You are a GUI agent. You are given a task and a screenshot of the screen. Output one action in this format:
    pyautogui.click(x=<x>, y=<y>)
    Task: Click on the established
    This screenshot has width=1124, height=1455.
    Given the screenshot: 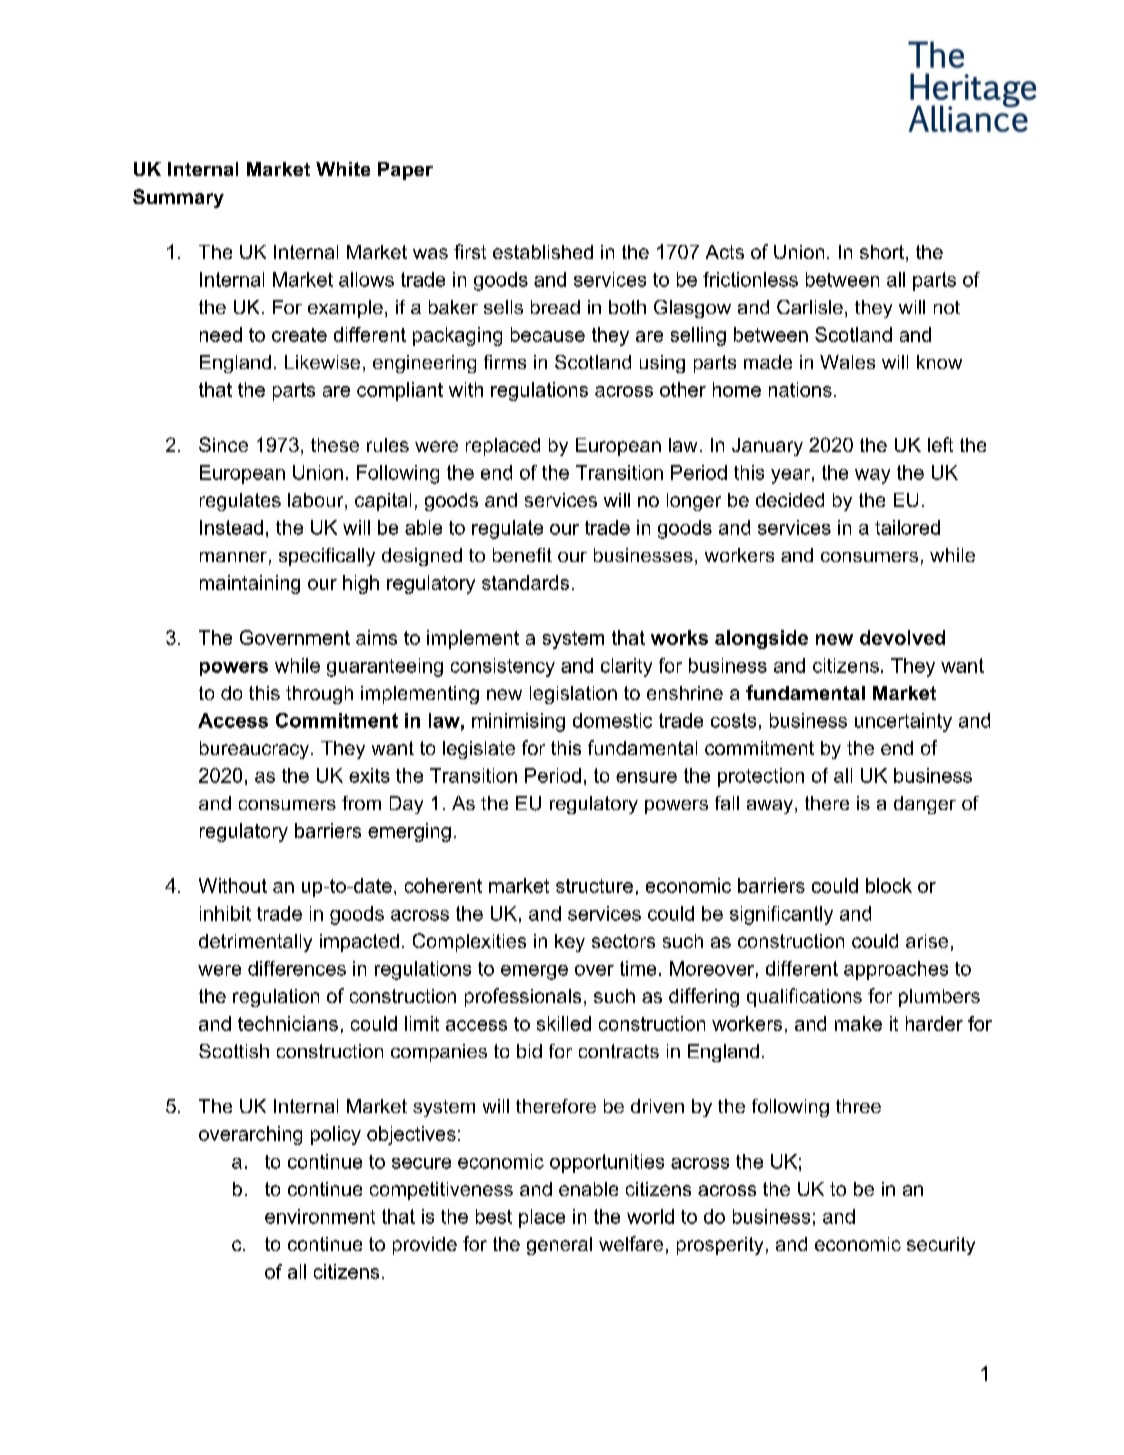 What is the action you would take?
    pyautogui.click(x=543, y=252)
